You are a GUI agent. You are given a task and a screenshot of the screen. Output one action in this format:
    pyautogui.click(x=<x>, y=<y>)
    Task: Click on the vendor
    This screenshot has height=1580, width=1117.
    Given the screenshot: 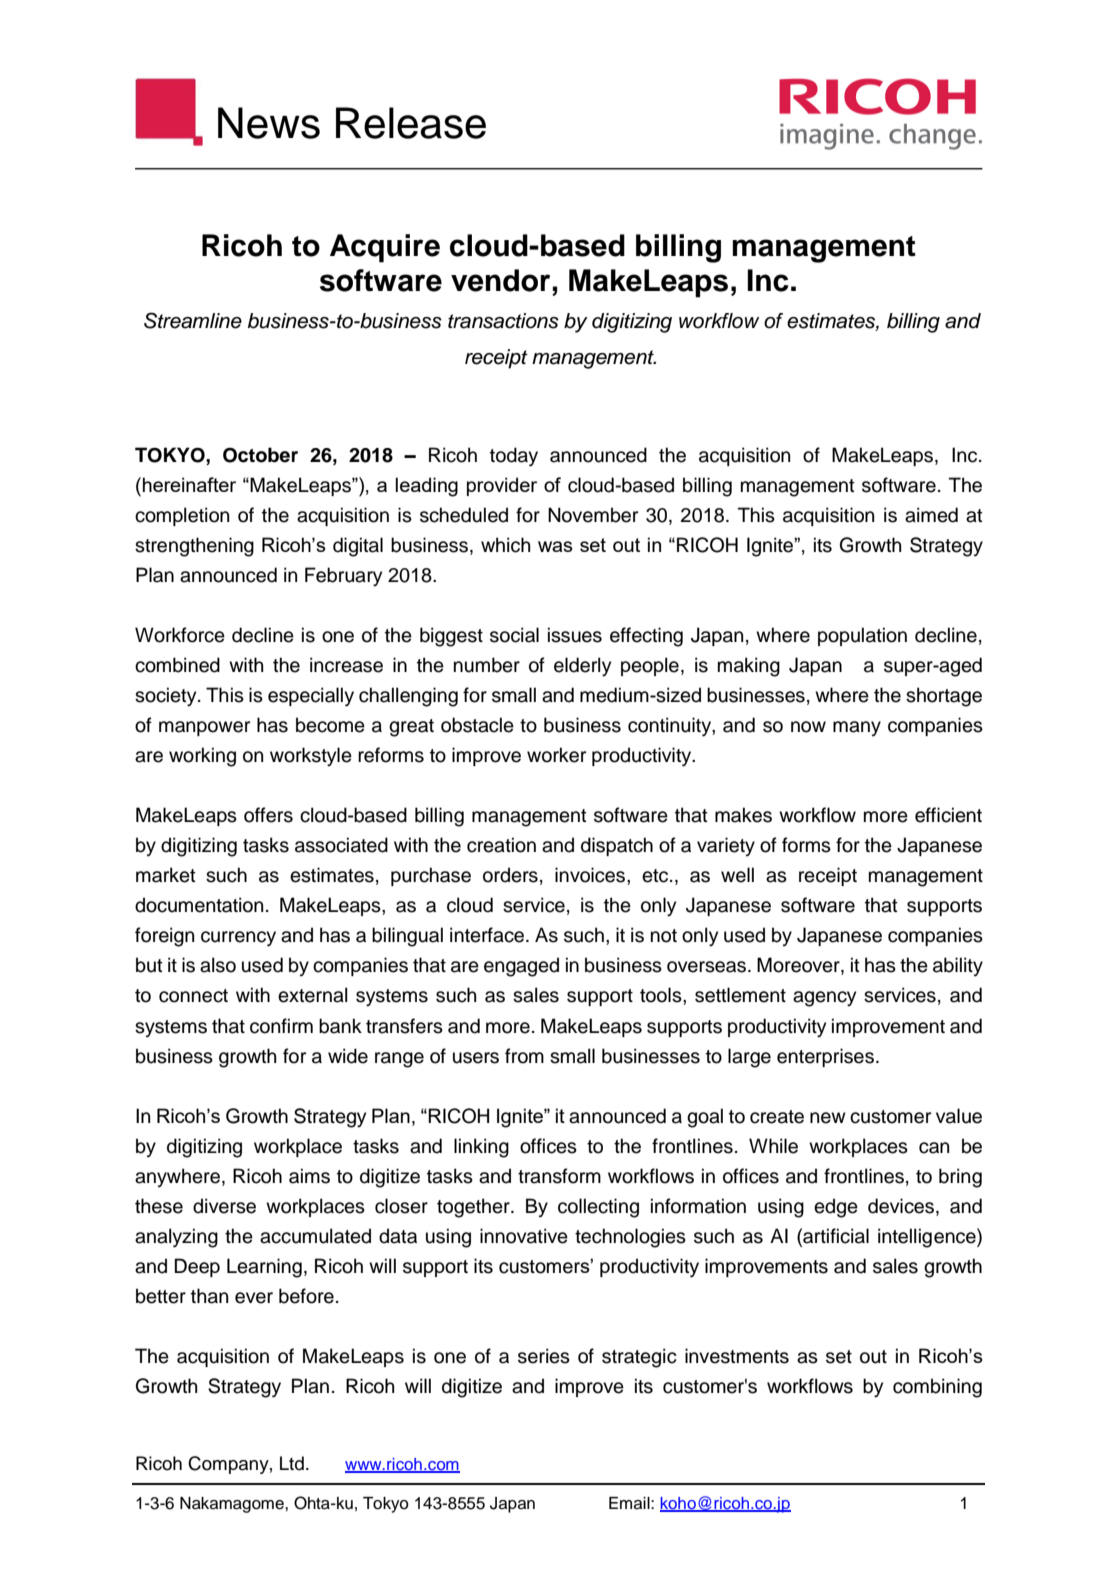 What is the action you would take?
    pyautogui.click(x=500, y=280)
